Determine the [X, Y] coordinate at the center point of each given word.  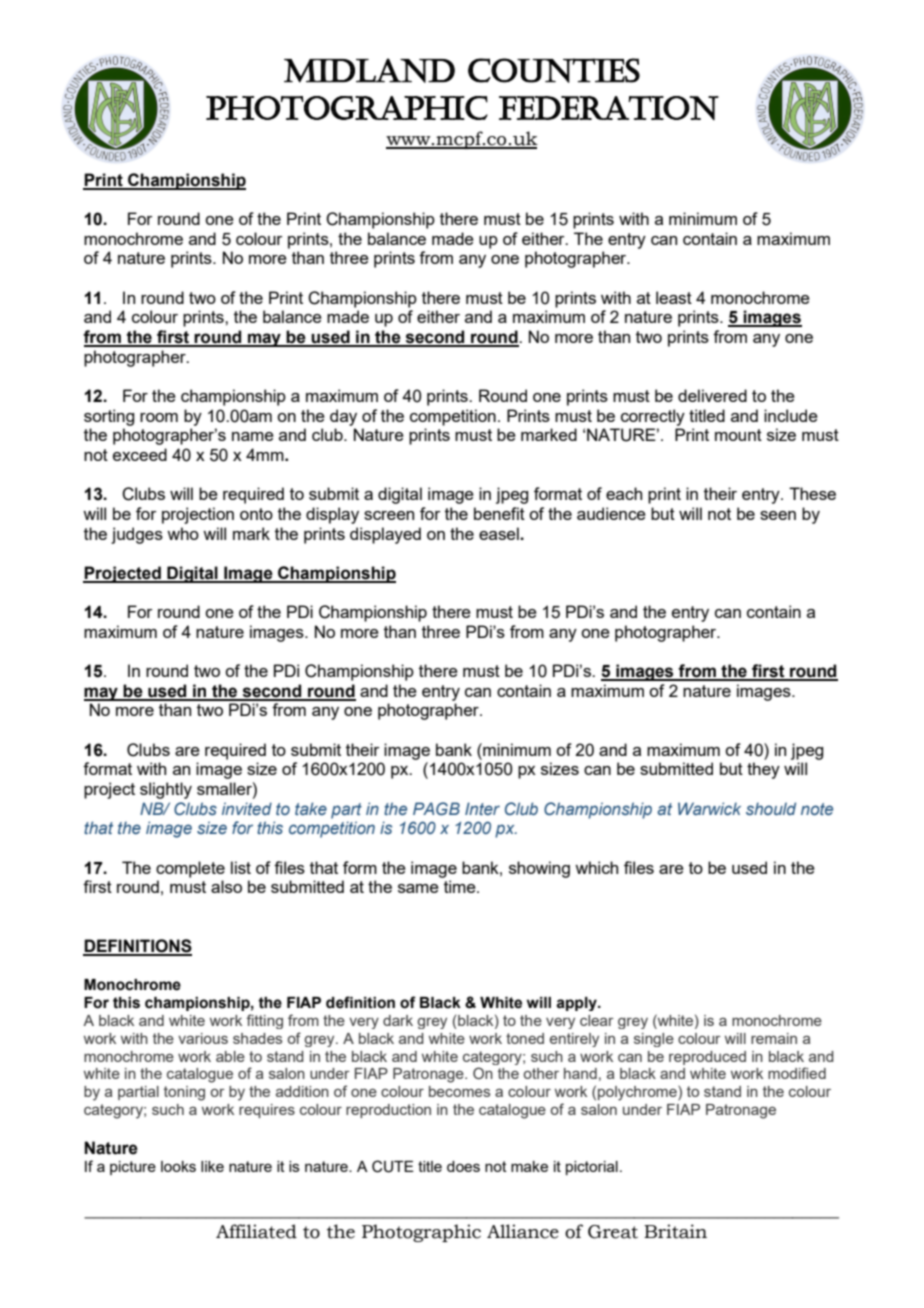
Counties [554, 70]
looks [178, 1166]
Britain [675, 1231]
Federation [609, 108]
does [463, 1166]
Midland [369, 70]
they [763, 770]
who [183, 533]
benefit [499, 513]
